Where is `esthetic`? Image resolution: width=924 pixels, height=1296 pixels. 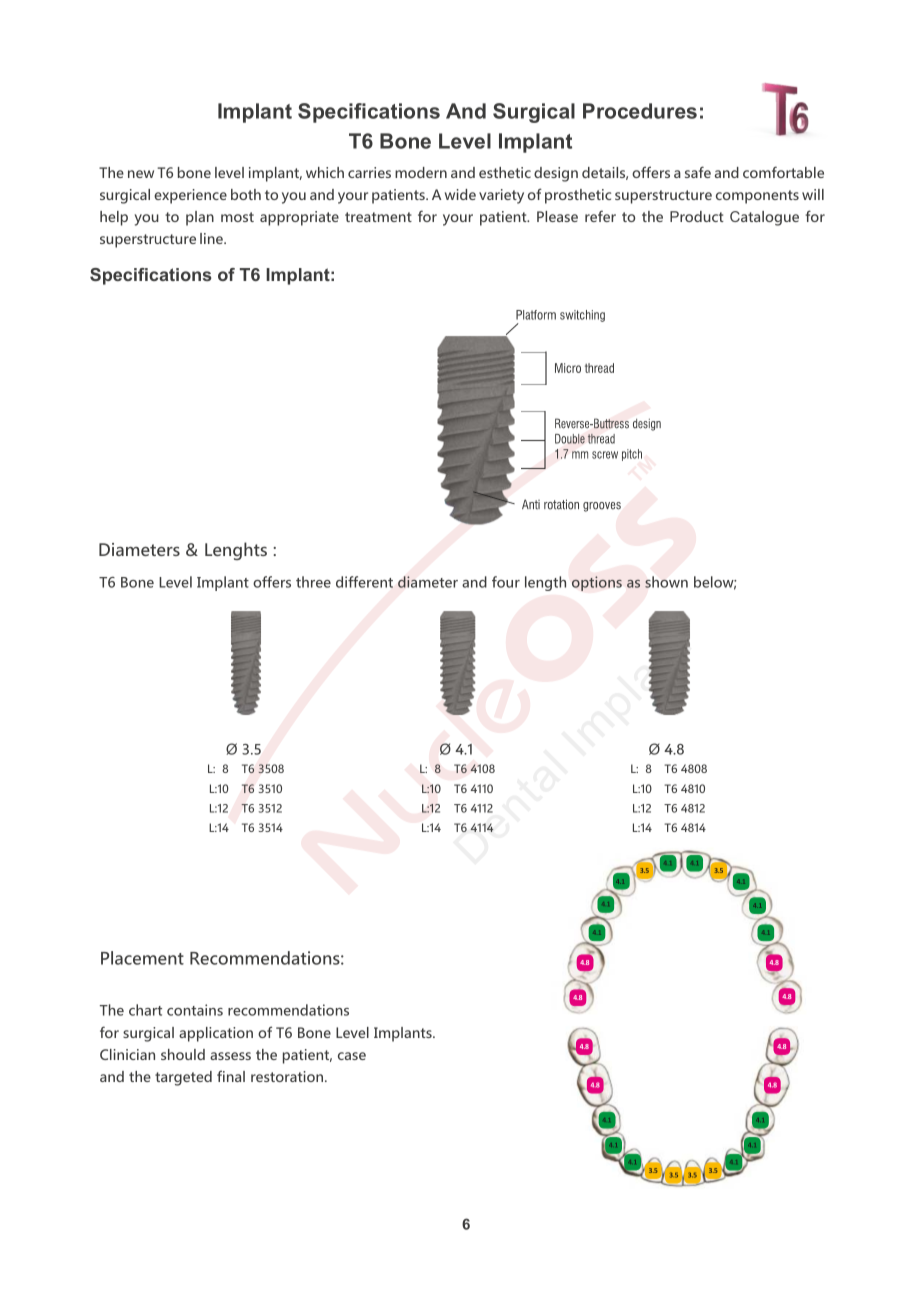
esthetic is located at coordinates (505, 172).
